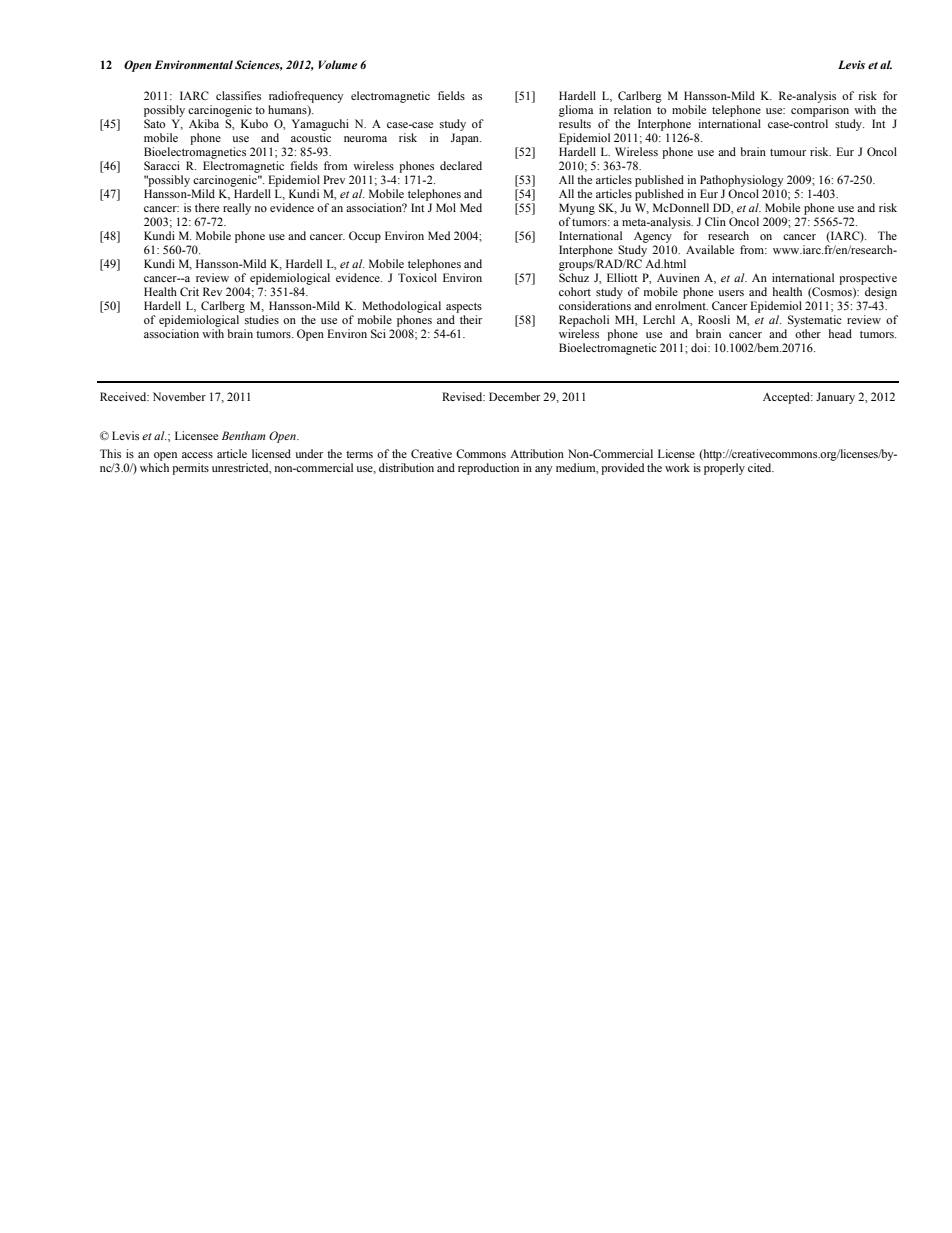  I want to click on glioma, so click(576, 111).
